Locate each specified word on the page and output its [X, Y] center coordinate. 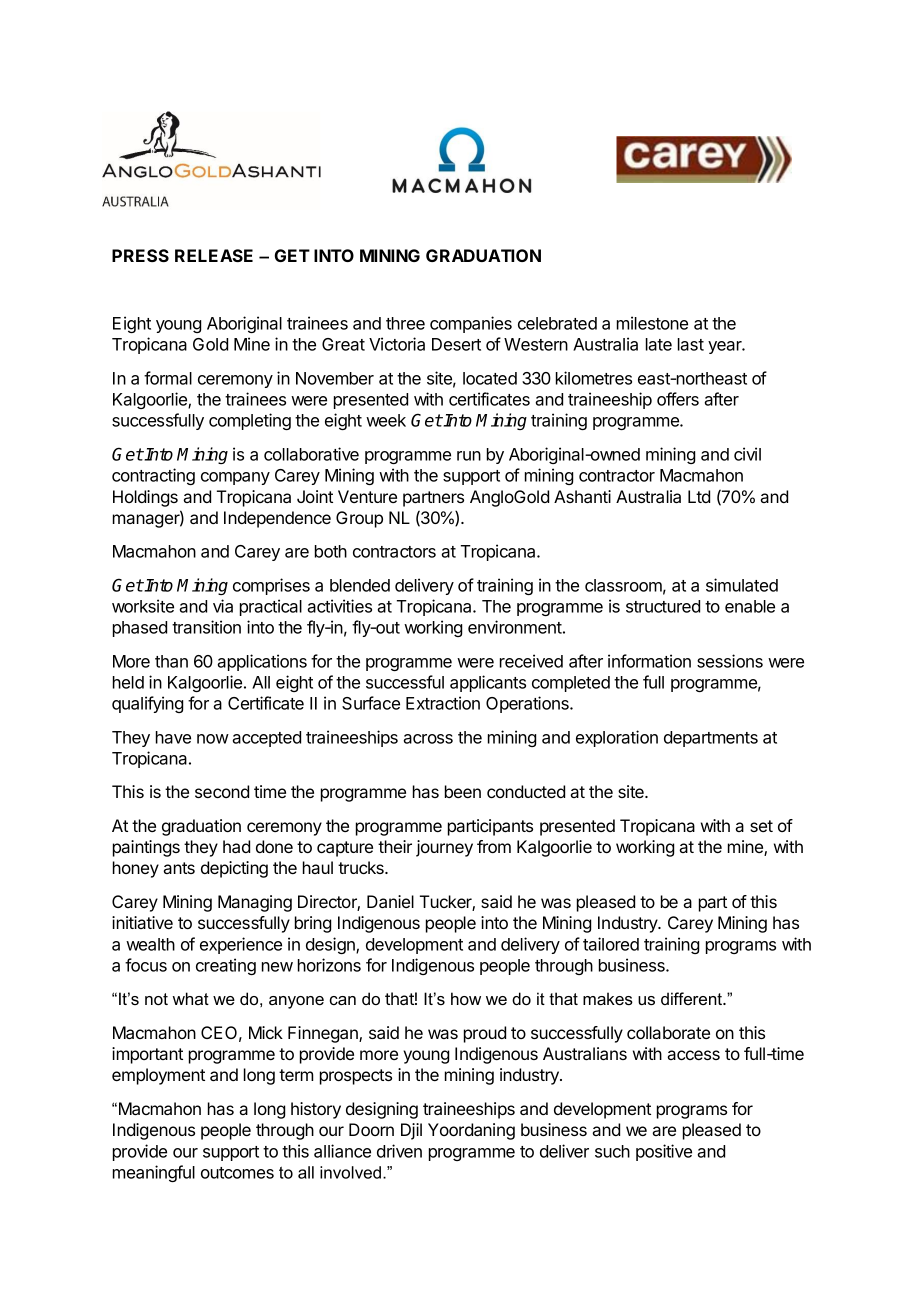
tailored [611, 944]
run [469, 456]
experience [241, 945]
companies [471, 324]
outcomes [237, 1173]
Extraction [443, 703]
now [213, 739]
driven [399, 1151]
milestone [652, 323]
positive [664, 1152]
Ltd [699, 496]
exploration [617, 738]
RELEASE [214, 255]
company [235, 478]
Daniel [390, 901]
